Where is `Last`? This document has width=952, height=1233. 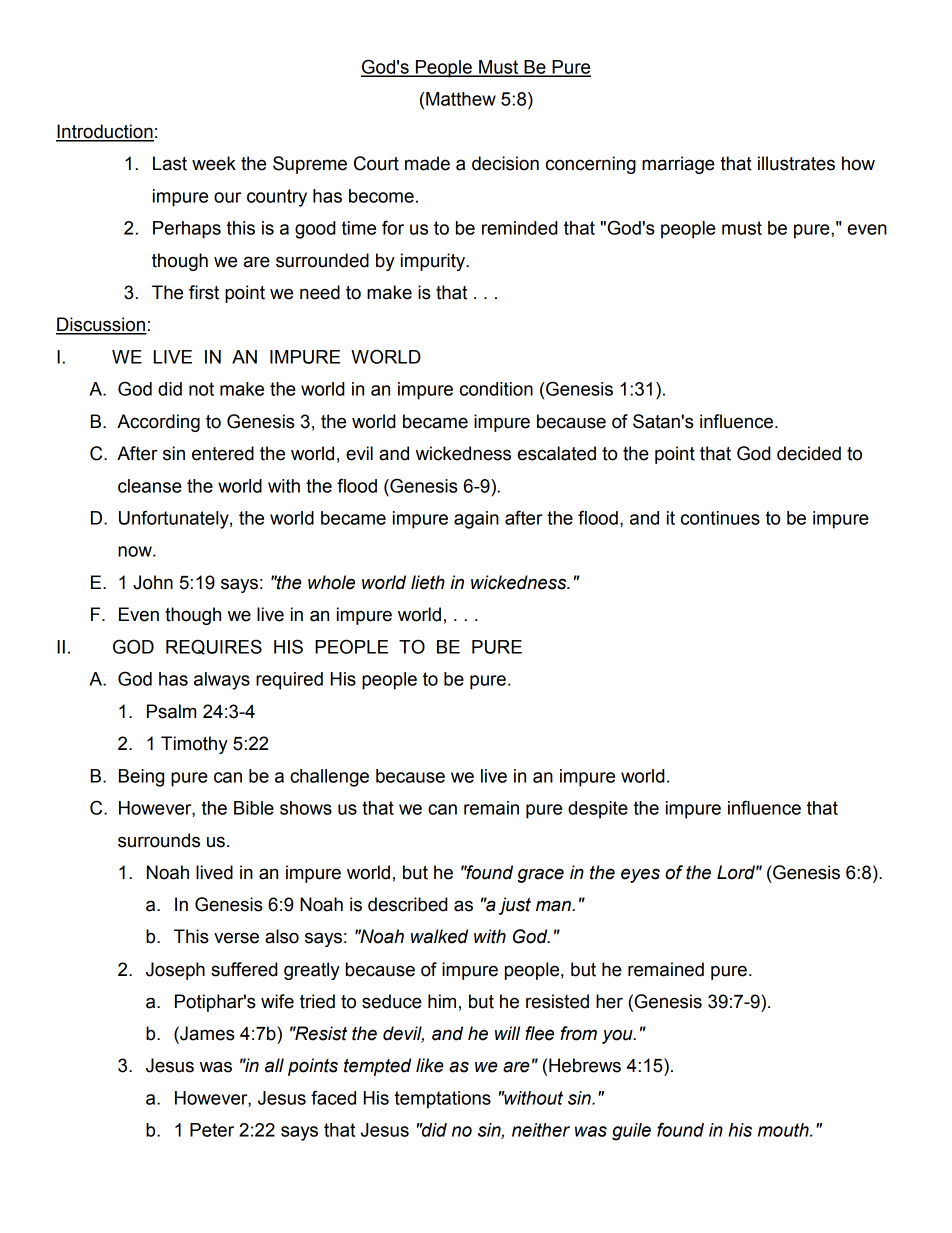 Last is located at coordinates (170, 163).
